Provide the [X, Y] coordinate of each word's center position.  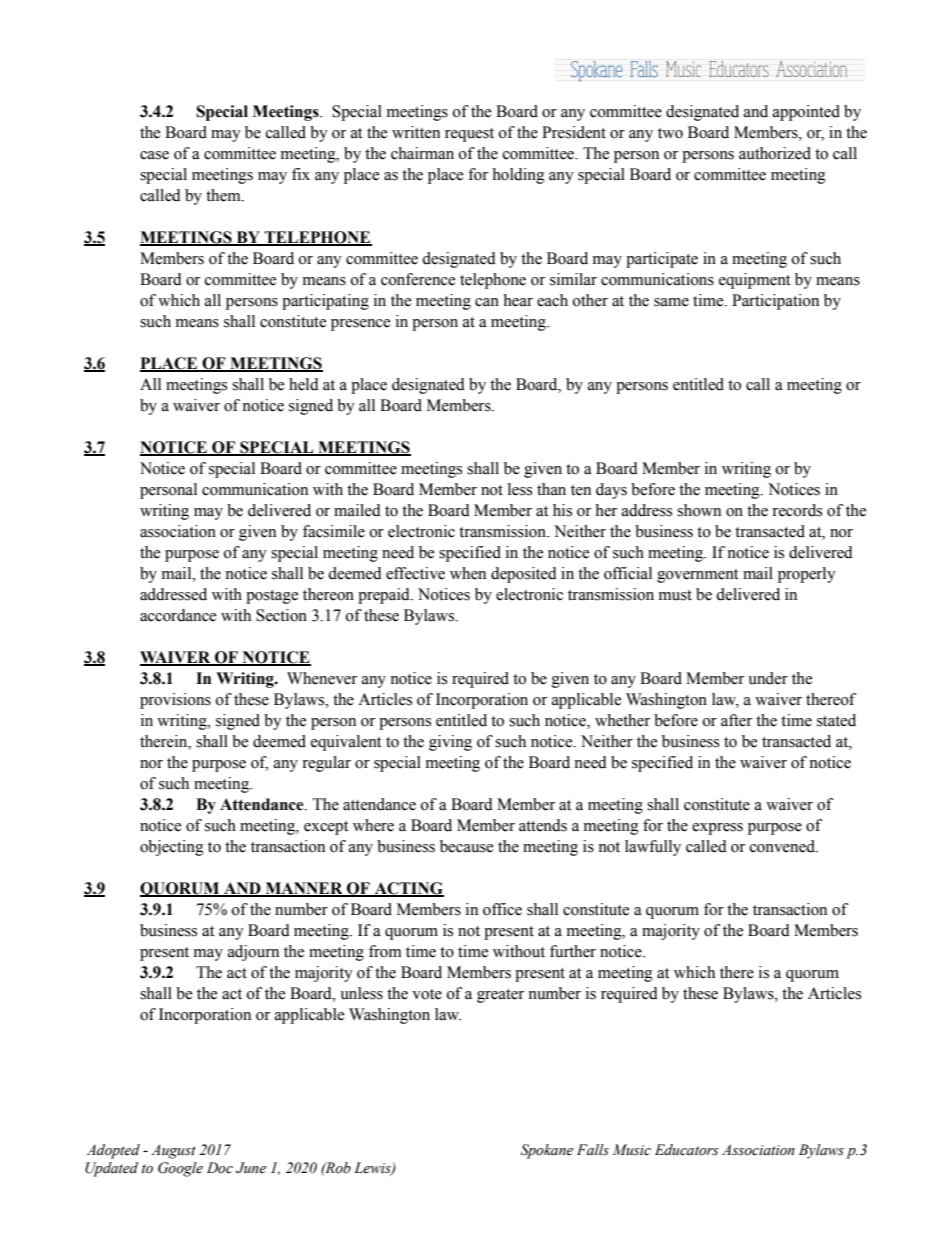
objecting [172, 848]
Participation [775, 302]
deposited [524, 575]
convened [783, 846]
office [502, 909]
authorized [775, 153]
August [173, 1151]
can [487, 302]
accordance [178, 615]
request [469, 135]
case [154, 155]
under [768, 678]
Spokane [547, 1151]
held [304, 384]
